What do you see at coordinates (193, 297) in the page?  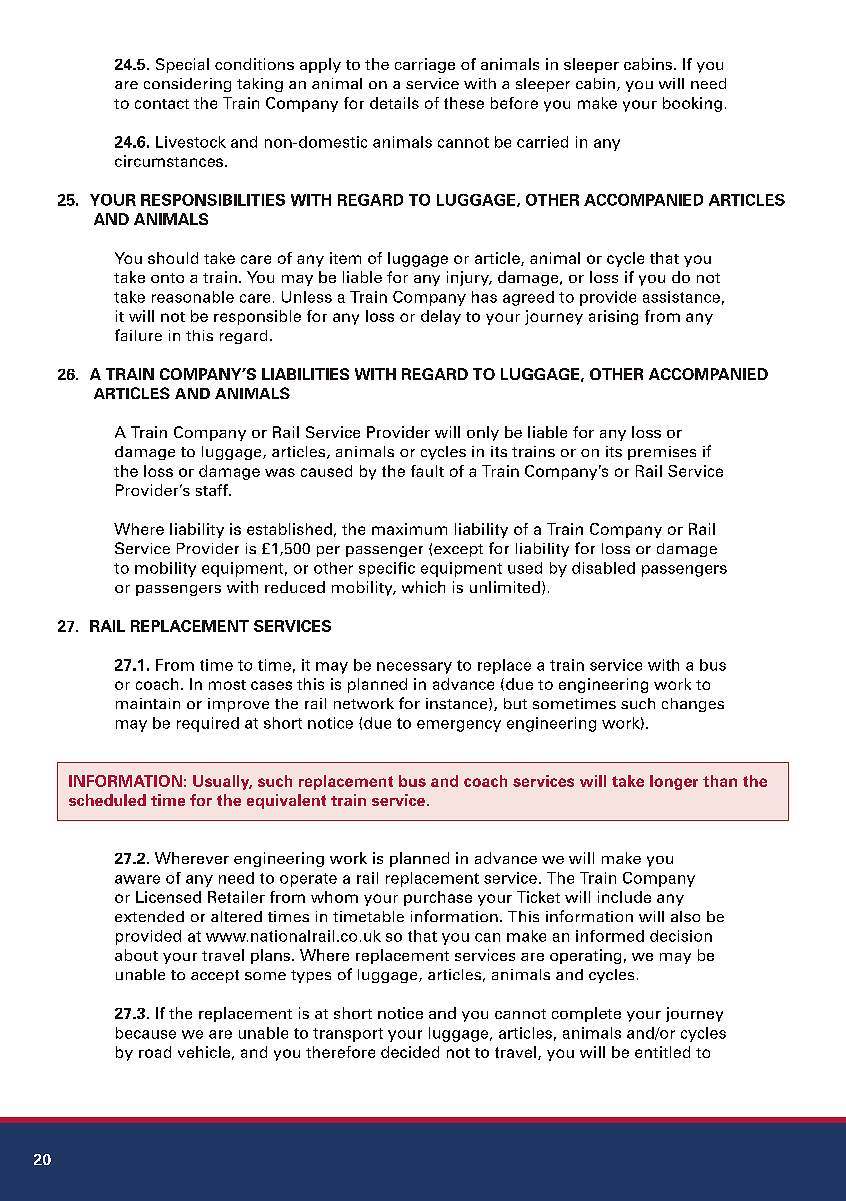 I see `reasonable` at bounding box center [193, 297].
